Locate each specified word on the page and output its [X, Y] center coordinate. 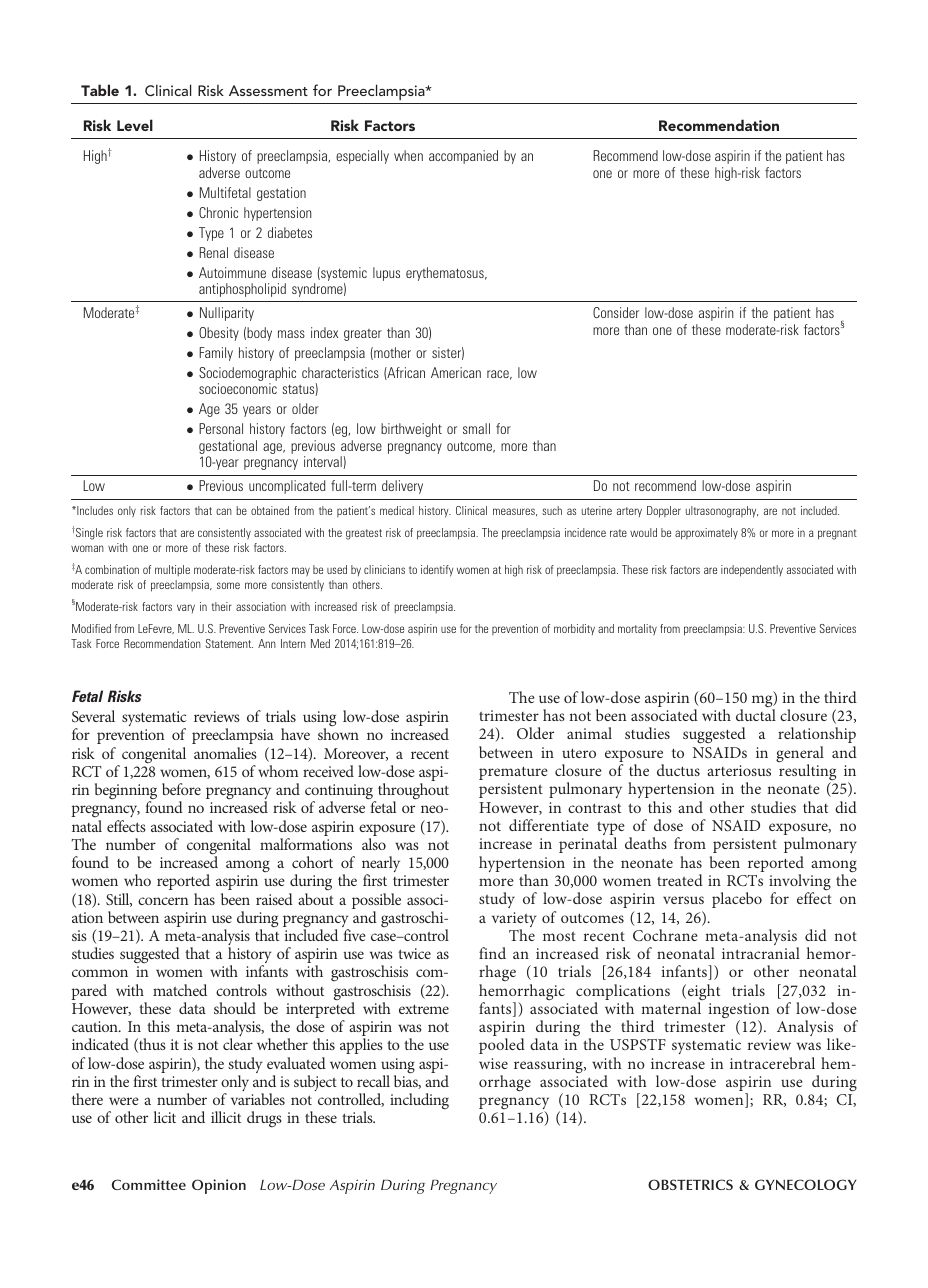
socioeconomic [238, 388]
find [492, 953]
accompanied [463, 157]
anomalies [225, 753]
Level [135, 125]
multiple [172, 570]
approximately [706, 534]
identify [437, 571]
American [456, 372]
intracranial [761, 953]
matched [180, 990]
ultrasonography [722, 512]
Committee [149, 1184]
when [408, 155]
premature [513, 773]
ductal [756, 715]
